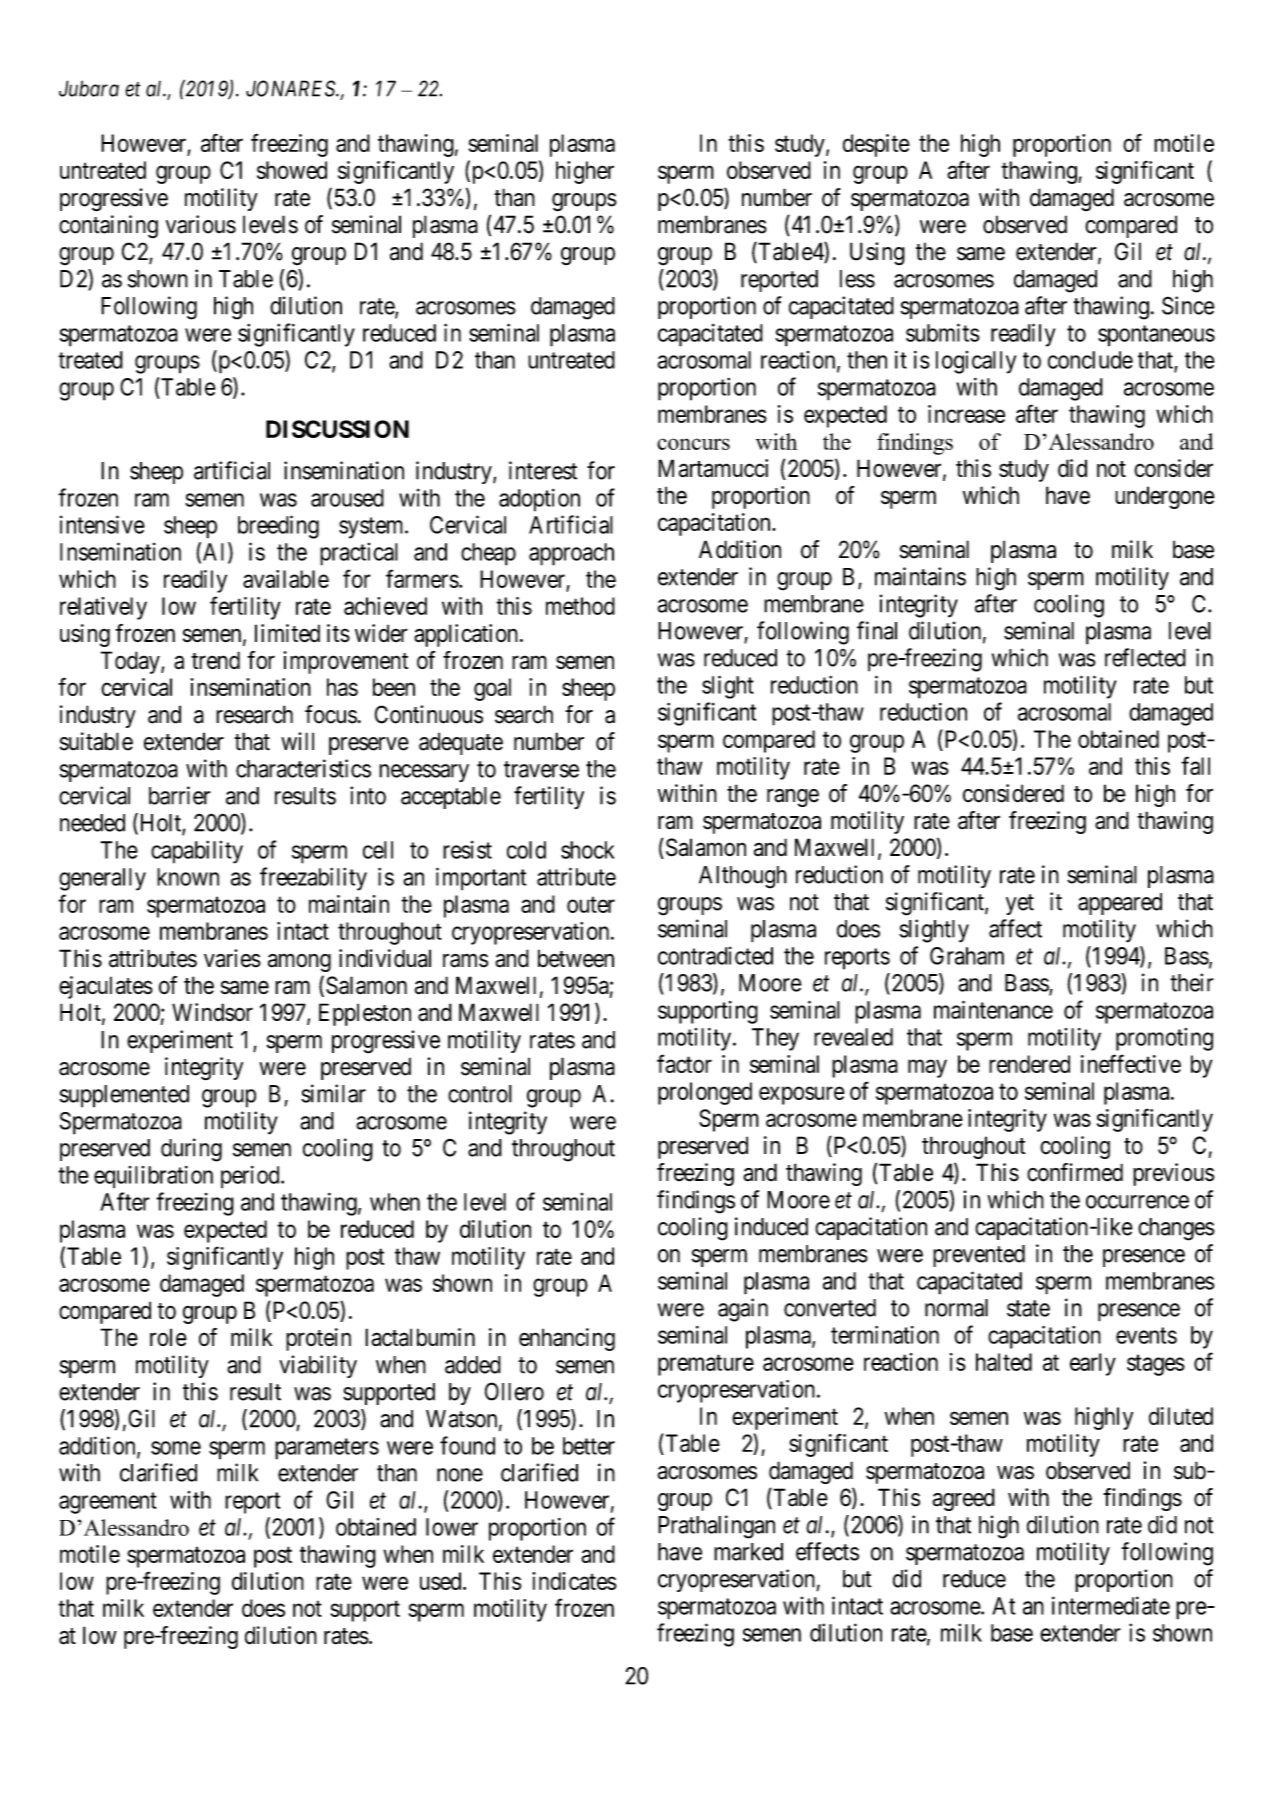 This screenshot has width=1275, height=1802. Describe the element at coordinates (1188, 305) in the screenshot. I see `Since` at that location.
